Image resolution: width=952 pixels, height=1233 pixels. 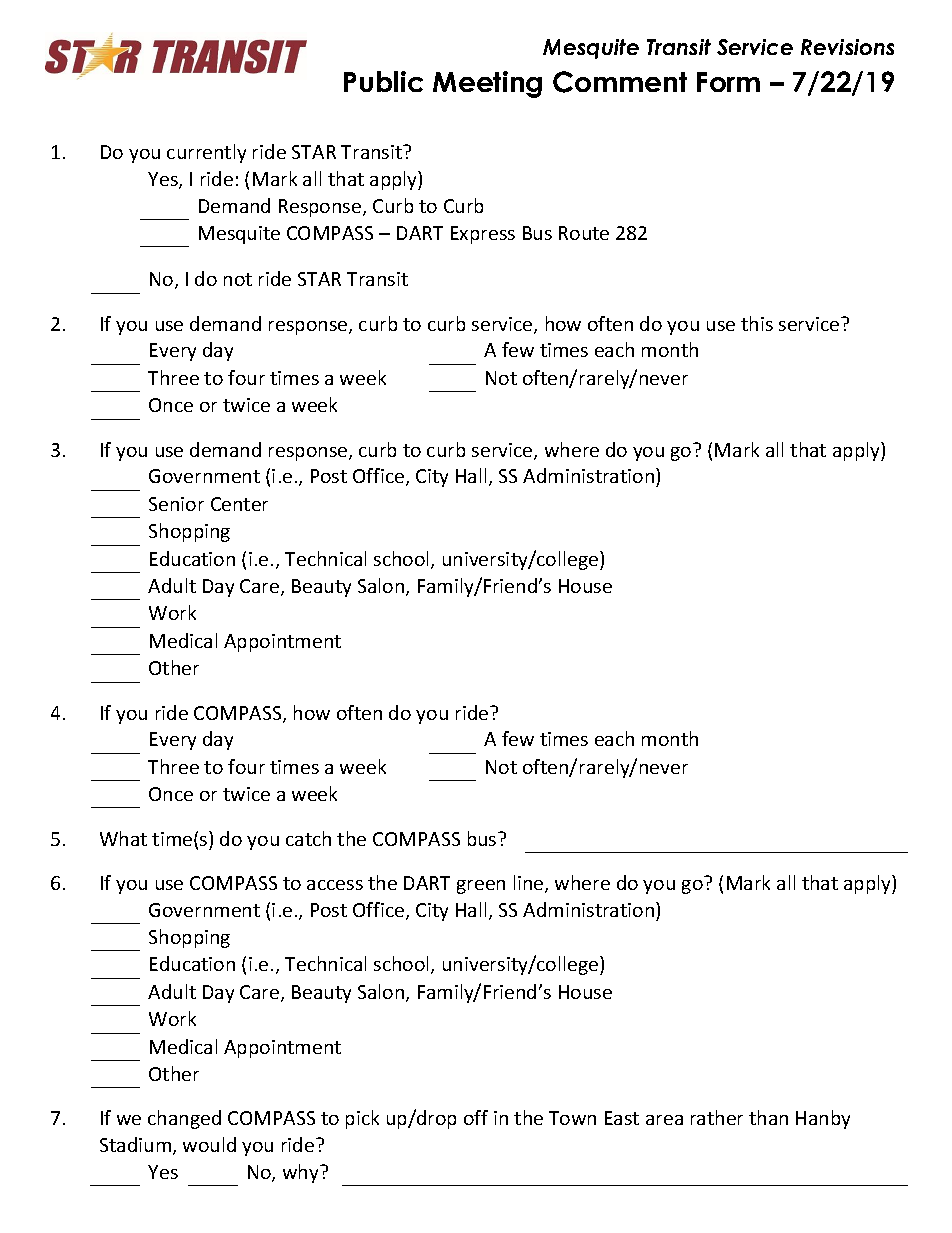 I want to click on than, so click(x=768, y=1117).
